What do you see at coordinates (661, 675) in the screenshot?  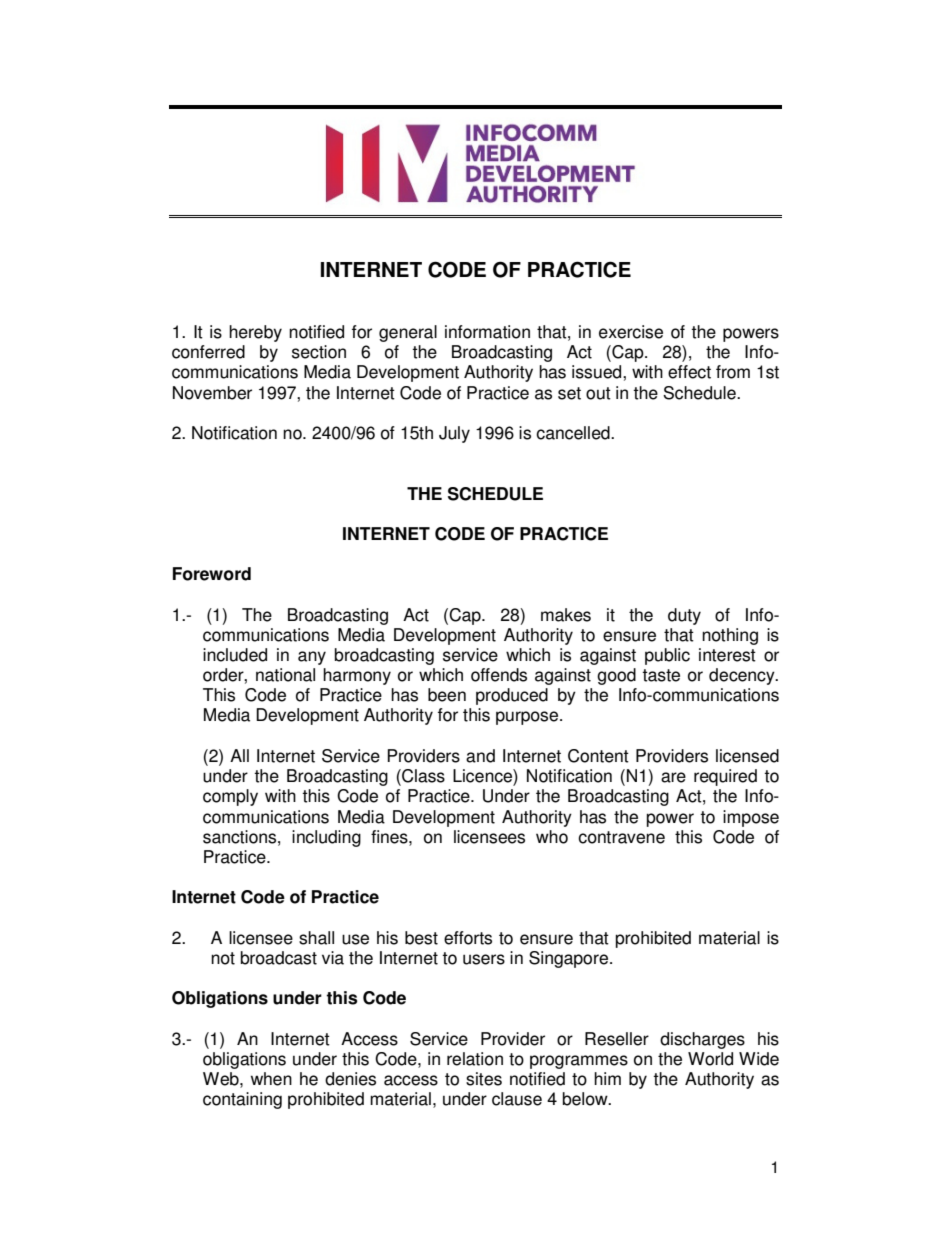 I see `taste` at bounding box center [661, 675].
